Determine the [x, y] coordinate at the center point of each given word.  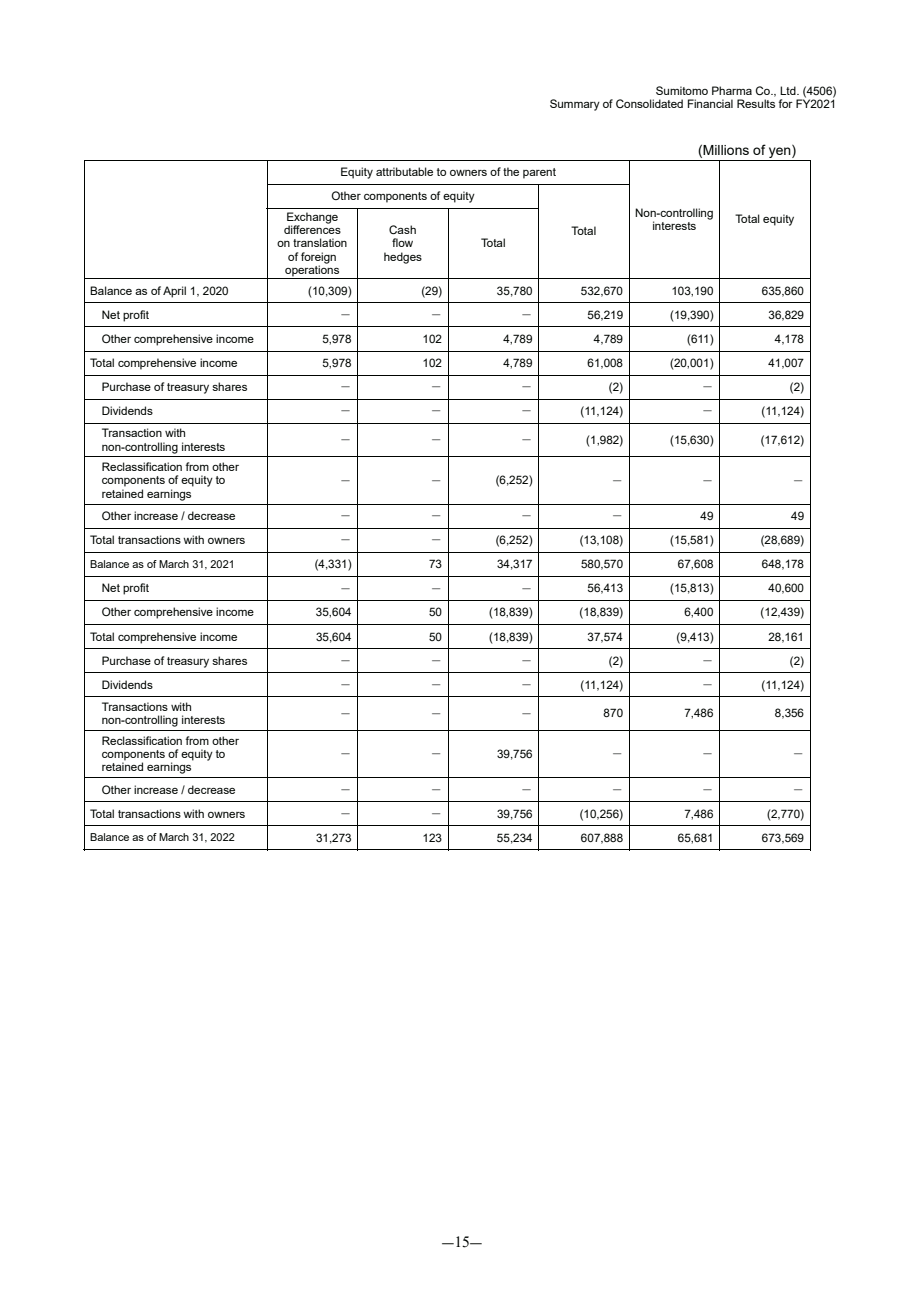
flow [402, 242]
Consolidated [649, 103]
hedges [403, 258]
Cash [402, 230]
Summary [575, 105]
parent [539, 173]
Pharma [732, 90]
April [174, 292]
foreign [318, 259]
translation [320, 242]
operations [312, 271]
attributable [404, 171]
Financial [710, 103]
